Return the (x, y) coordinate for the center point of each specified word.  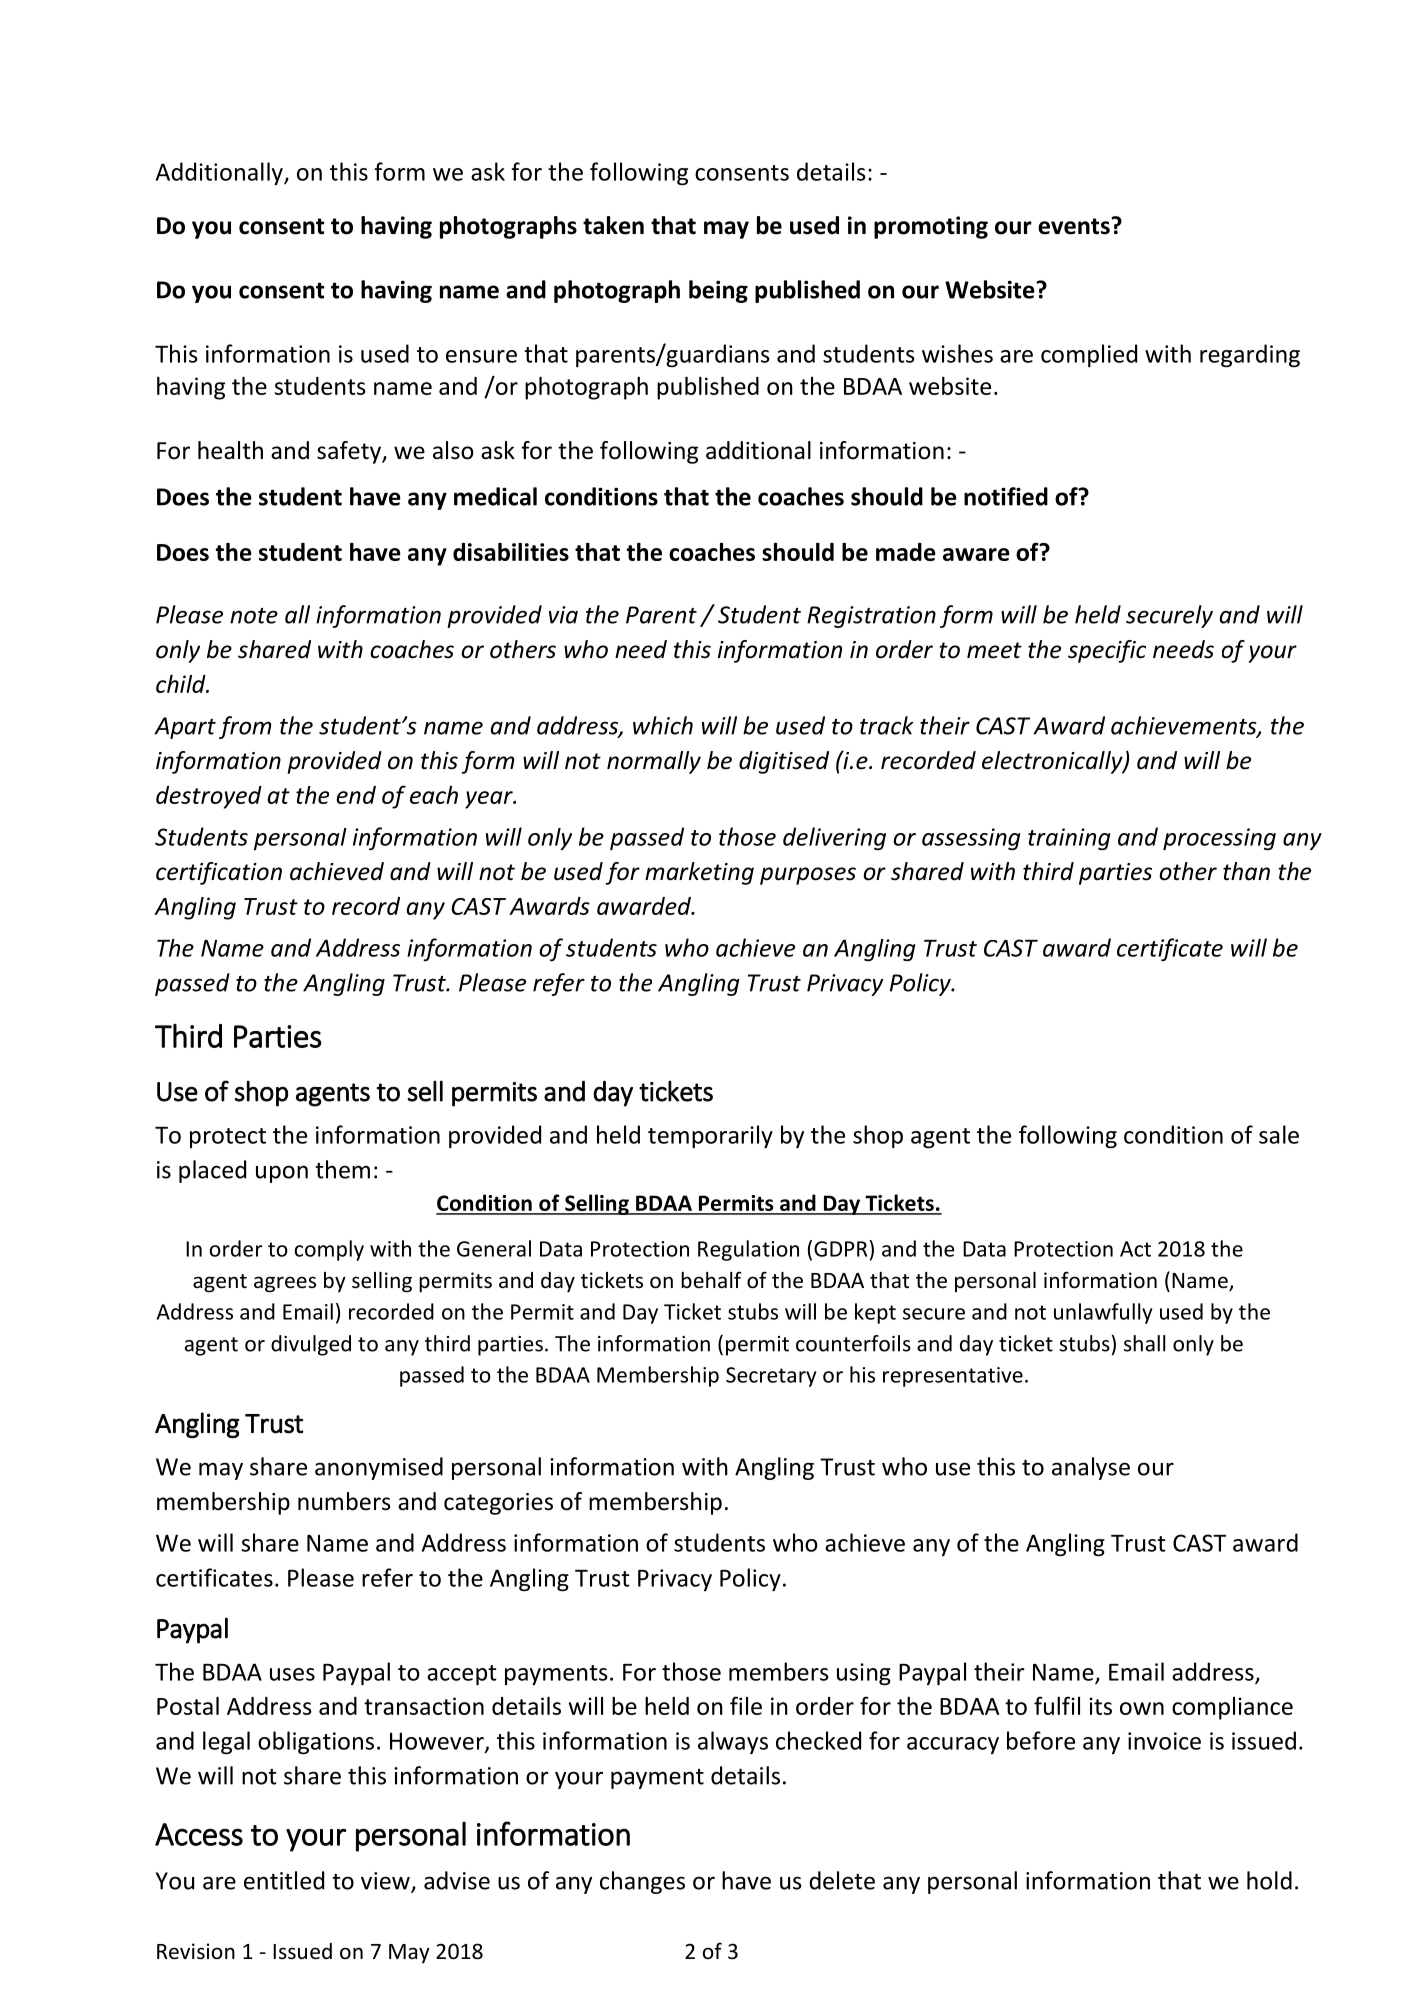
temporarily (710, 1136)
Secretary (771, 1377)
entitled (284, 1880)
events (1075, 226)
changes (642, 1882)
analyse (1091, 1468)
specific (1107, 651)
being (718, 291)
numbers (344, 1501)
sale (1279, 1134)
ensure (481, 356)
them (342, 1169)
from (245, 727)
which (663, 725)
